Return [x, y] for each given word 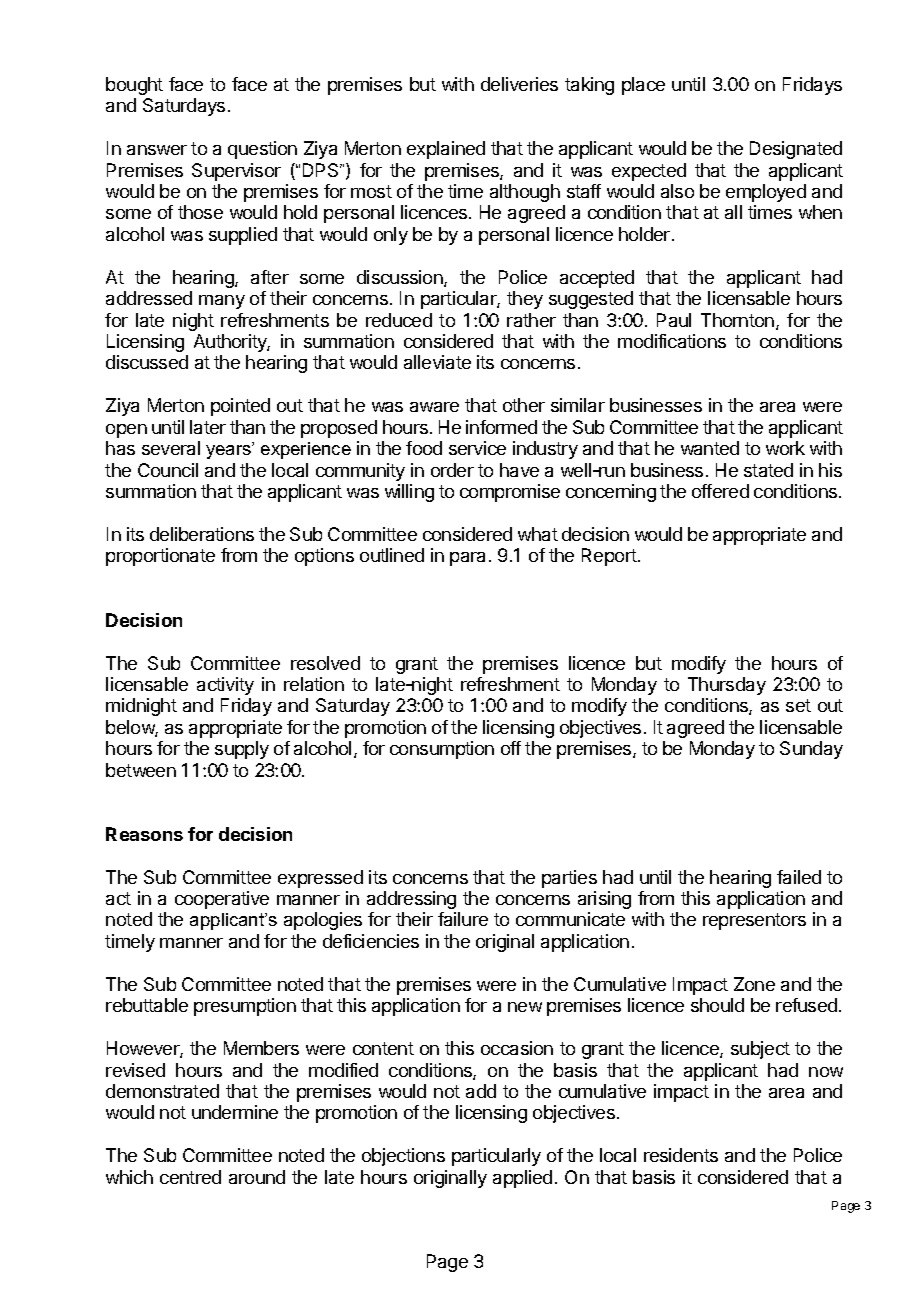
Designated [796, 150]
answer [157, 150]
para [467, 559]
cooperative [222, 900]
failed [799, 877]
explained [446, 150]
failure [463, 919]
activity [225, 686]
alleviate [437, 362]
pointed [240, 407]
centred [190, 1177]
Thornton [737, 320]
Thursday [727, 686]
